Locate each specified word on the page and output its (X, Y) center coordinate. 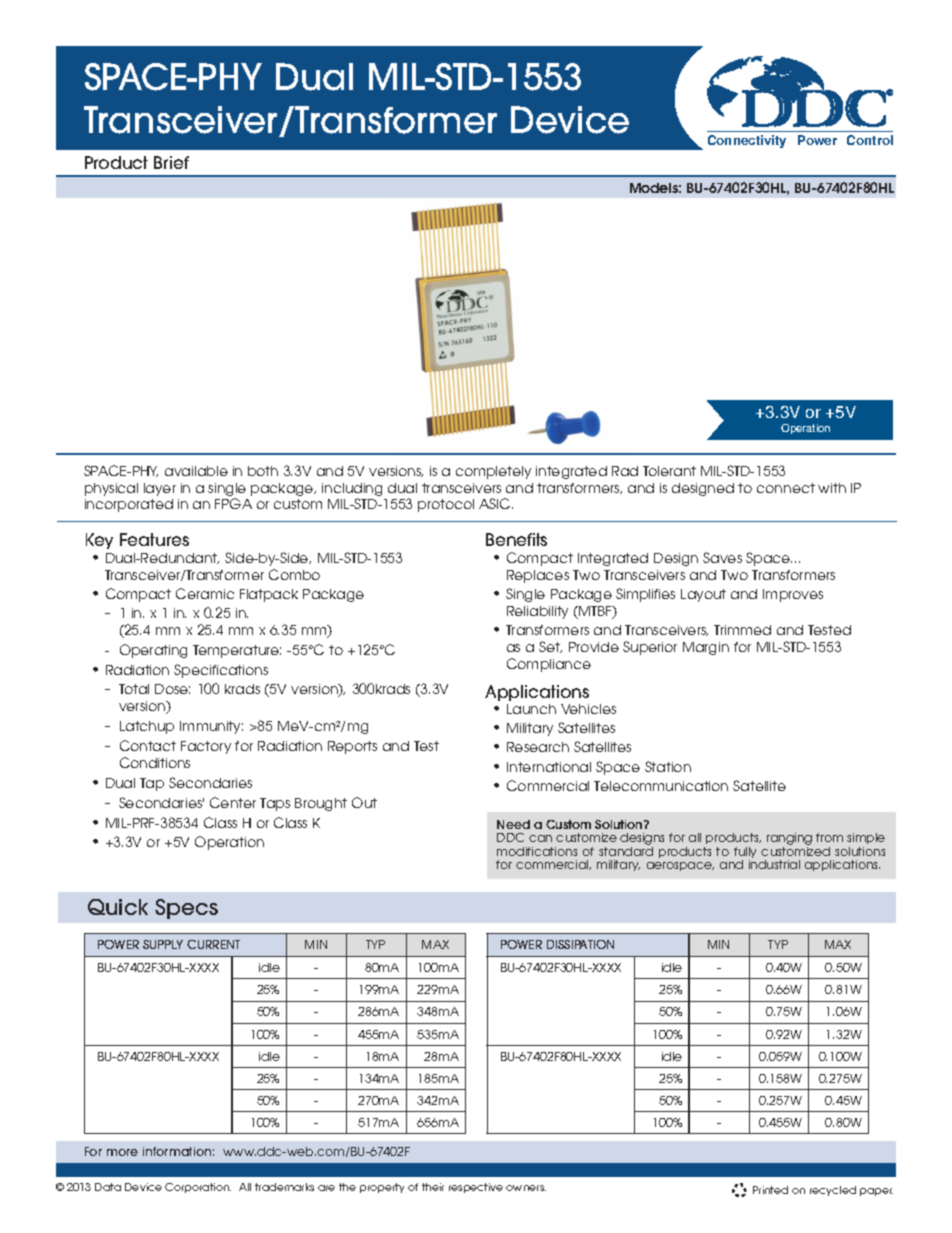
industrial (774, 864)
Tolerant (669, 471)
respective (476, 1188)
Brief (171, 162)
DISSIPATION (580, 944)
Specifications (221, 671)
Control (870, 140)
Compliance (549, 665)
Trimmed (742, 630)
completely (493, 472)
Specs (186, 909)
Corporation (198, 1188)
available (196, 471)
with (832, 488)
